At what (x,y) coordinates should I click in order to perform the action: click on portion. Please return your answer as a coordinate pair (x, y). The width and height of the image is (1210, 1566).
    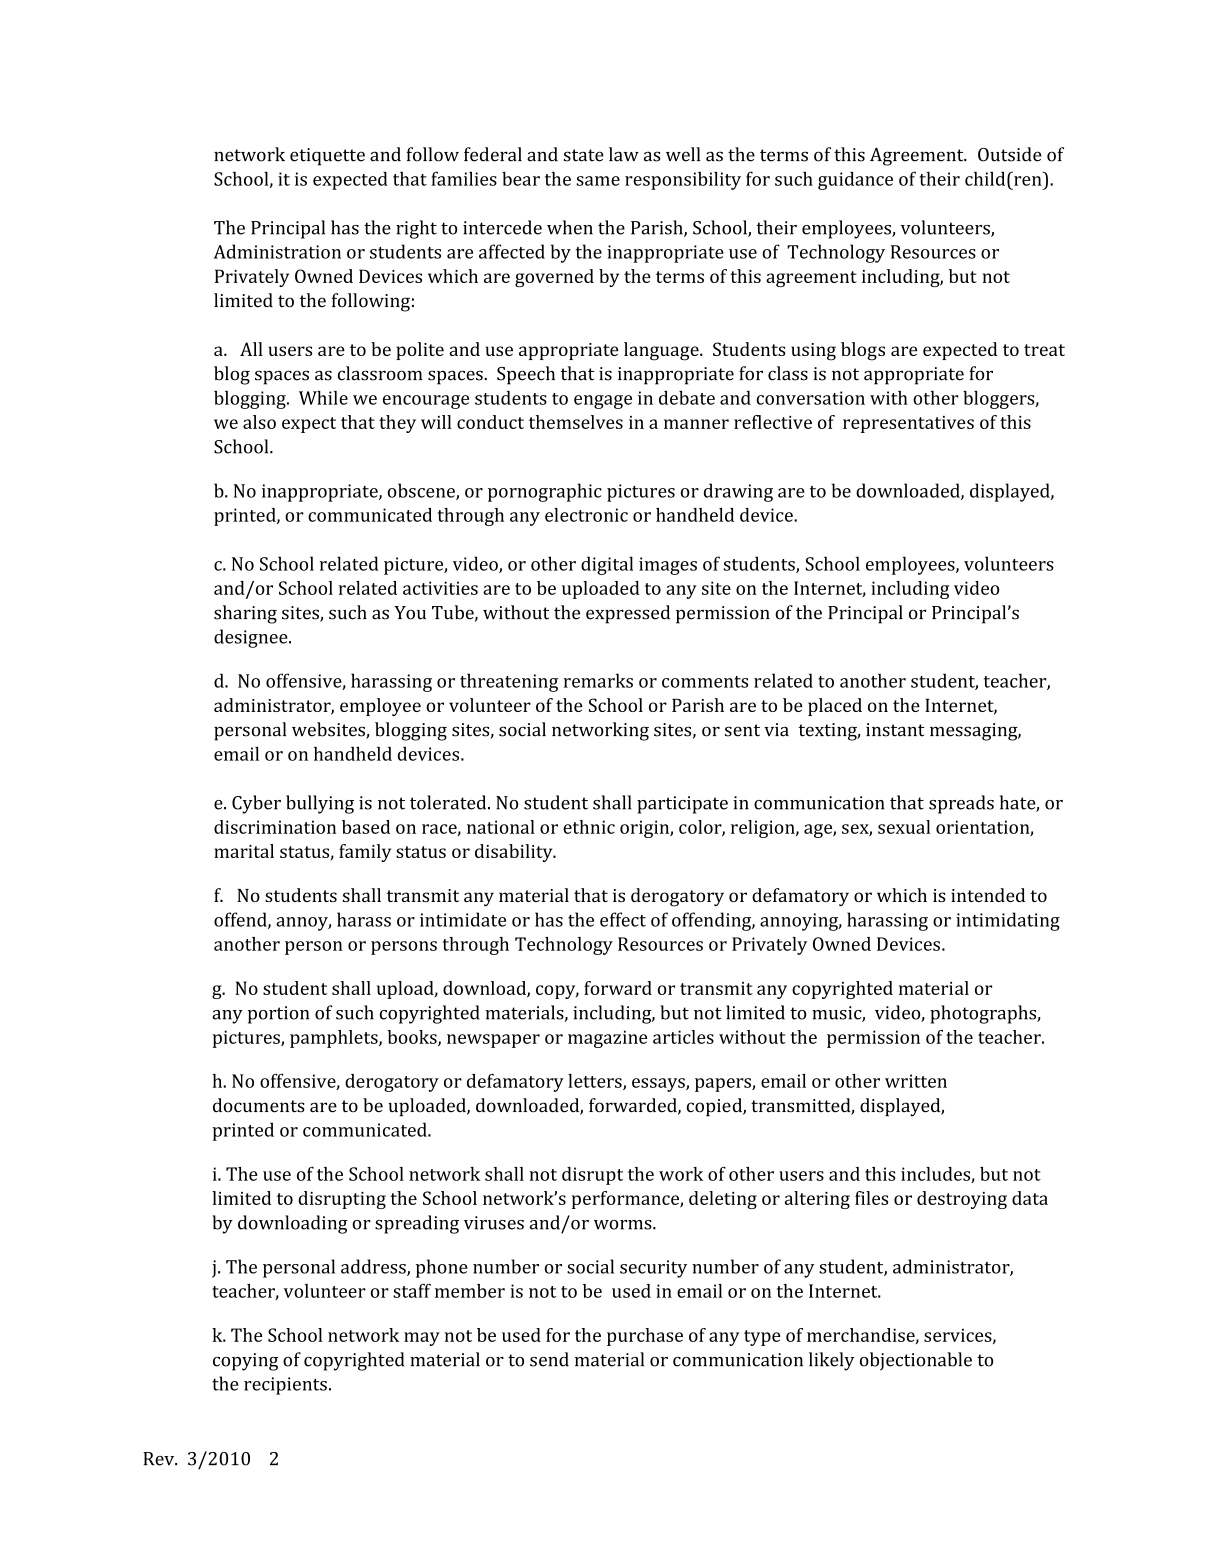
    Looking at the image, I should click on (278, 1015).
